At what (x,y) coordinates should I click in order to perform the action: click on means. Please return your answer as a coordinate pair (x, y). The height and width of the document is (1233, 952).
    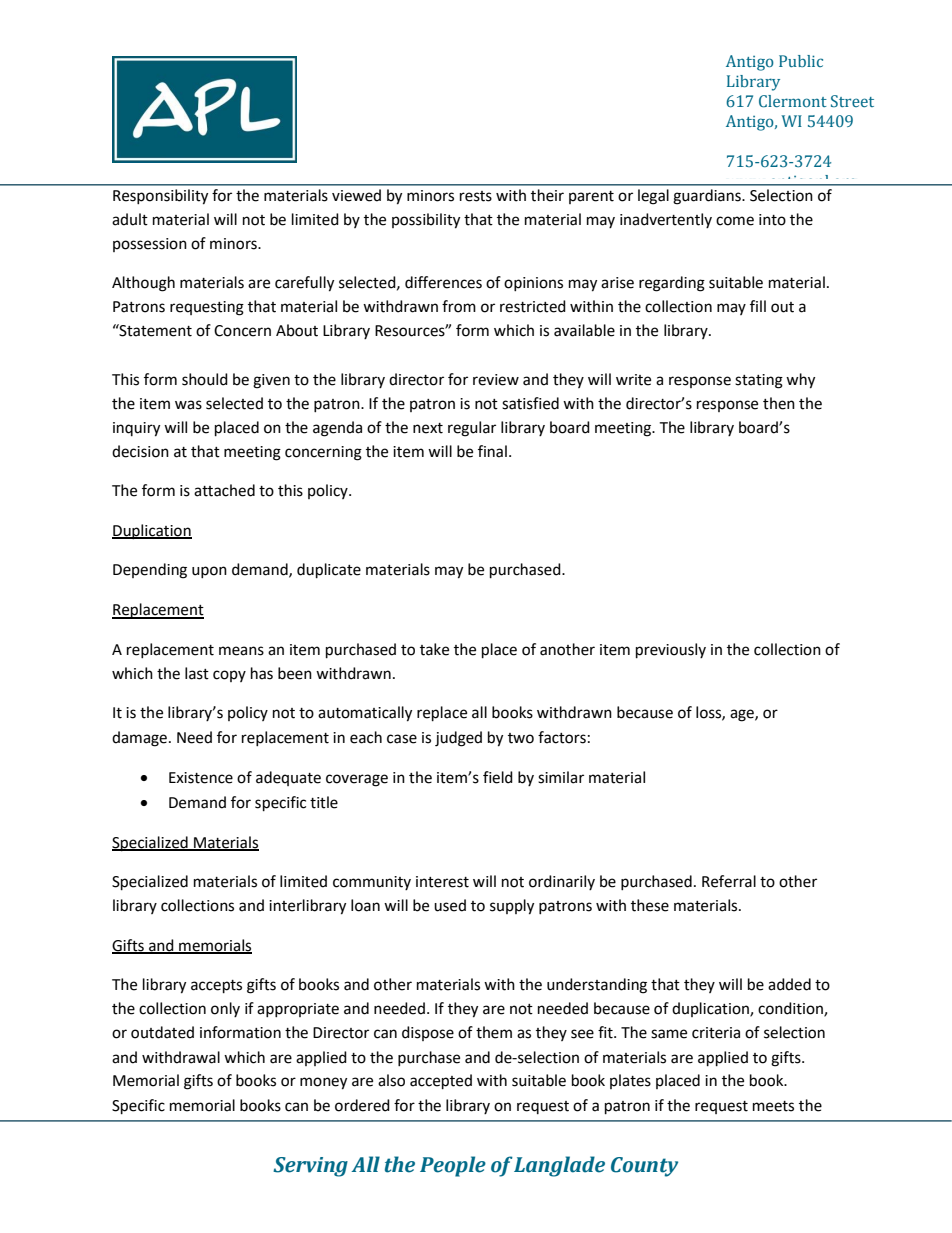
    Looking at the image, I should click on (241, 651).
